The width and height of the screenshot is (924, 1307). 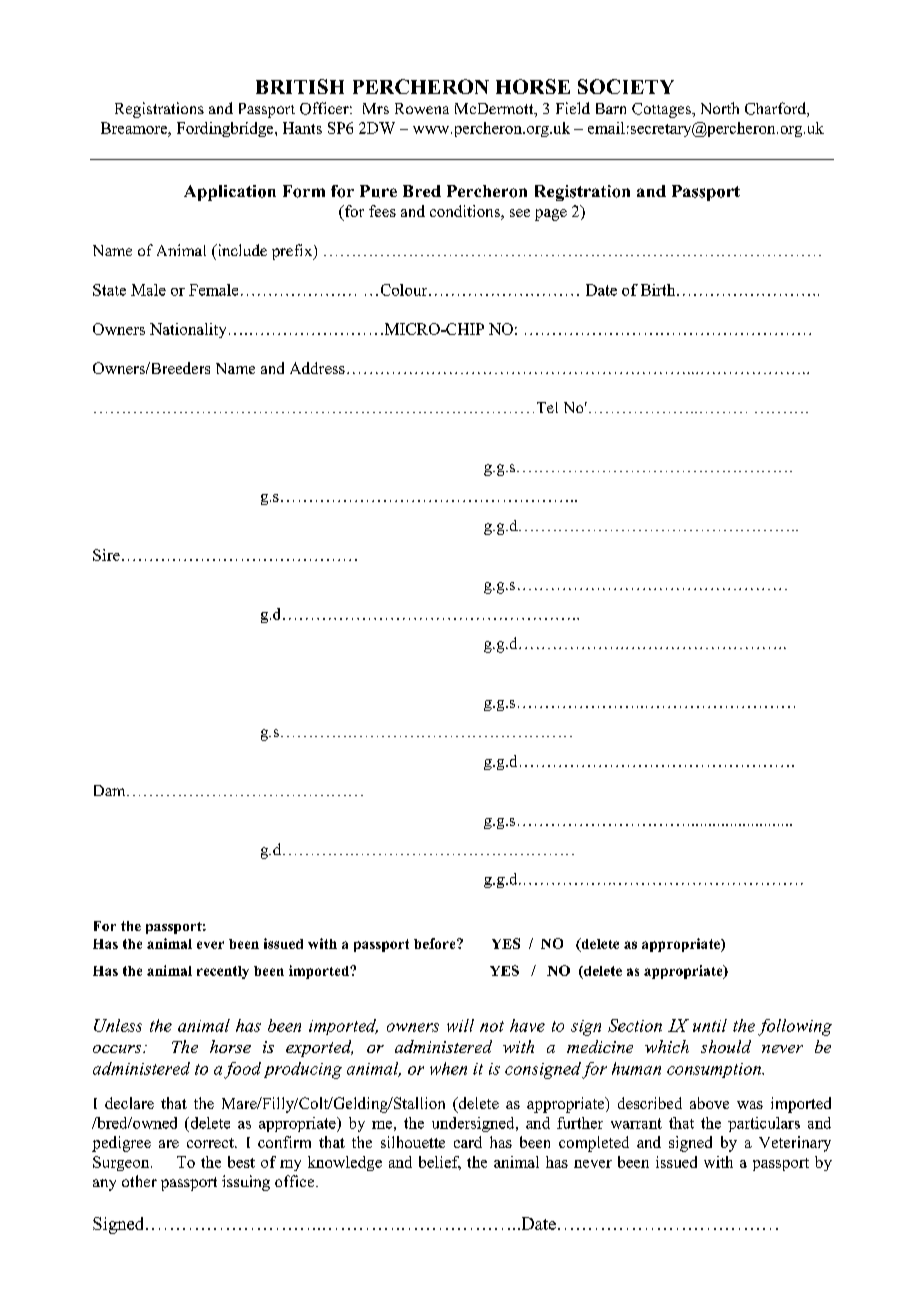 I want to click on above, so click(x=709, y=1103).
